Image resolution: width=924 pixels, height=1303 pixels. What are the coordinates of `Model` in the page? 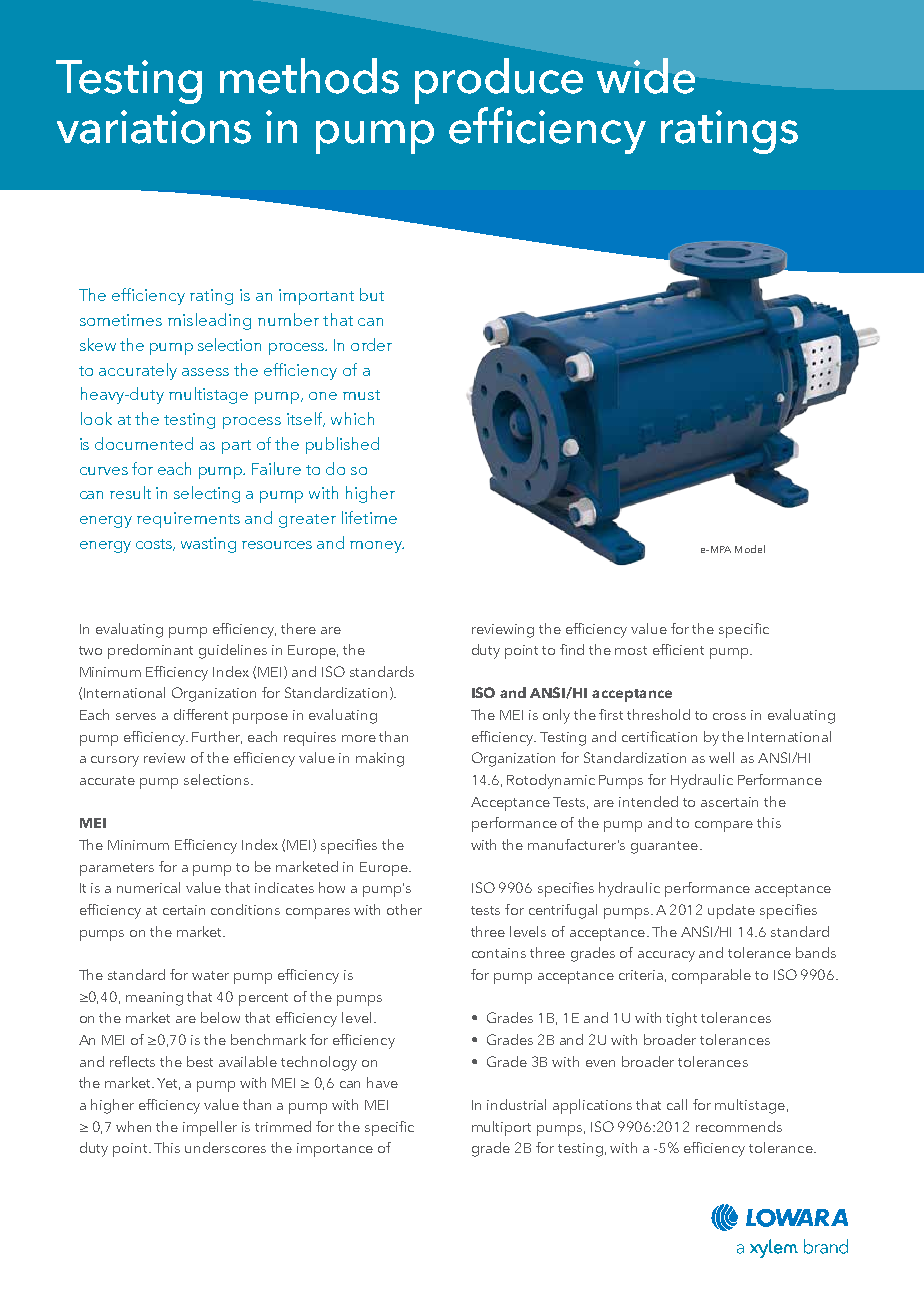 It's located at (750, 549).
